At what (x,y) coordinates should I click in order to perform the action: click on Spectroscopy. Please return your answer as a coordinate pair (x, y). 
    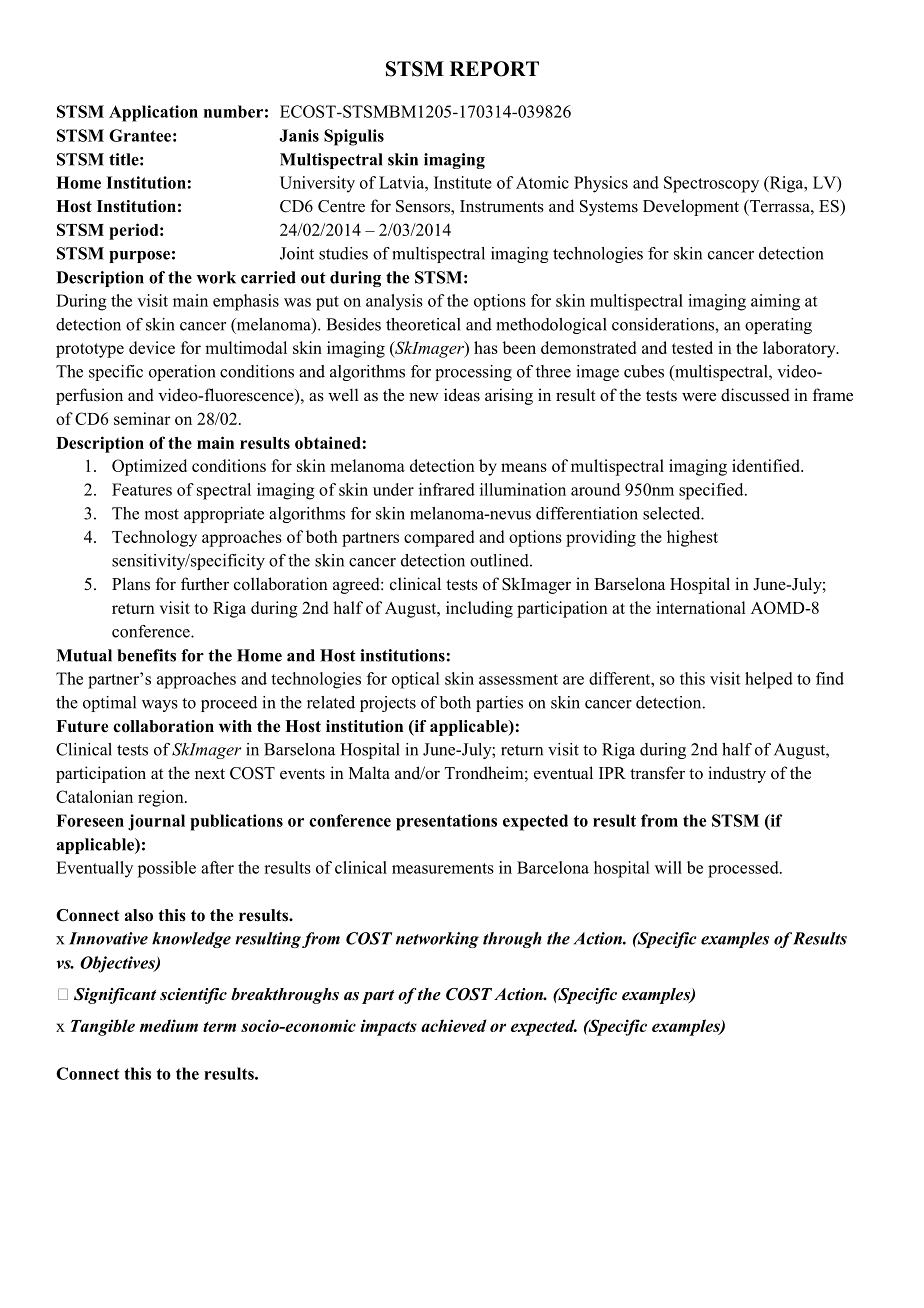
    Looking at the image, I should click on (711, 184).
